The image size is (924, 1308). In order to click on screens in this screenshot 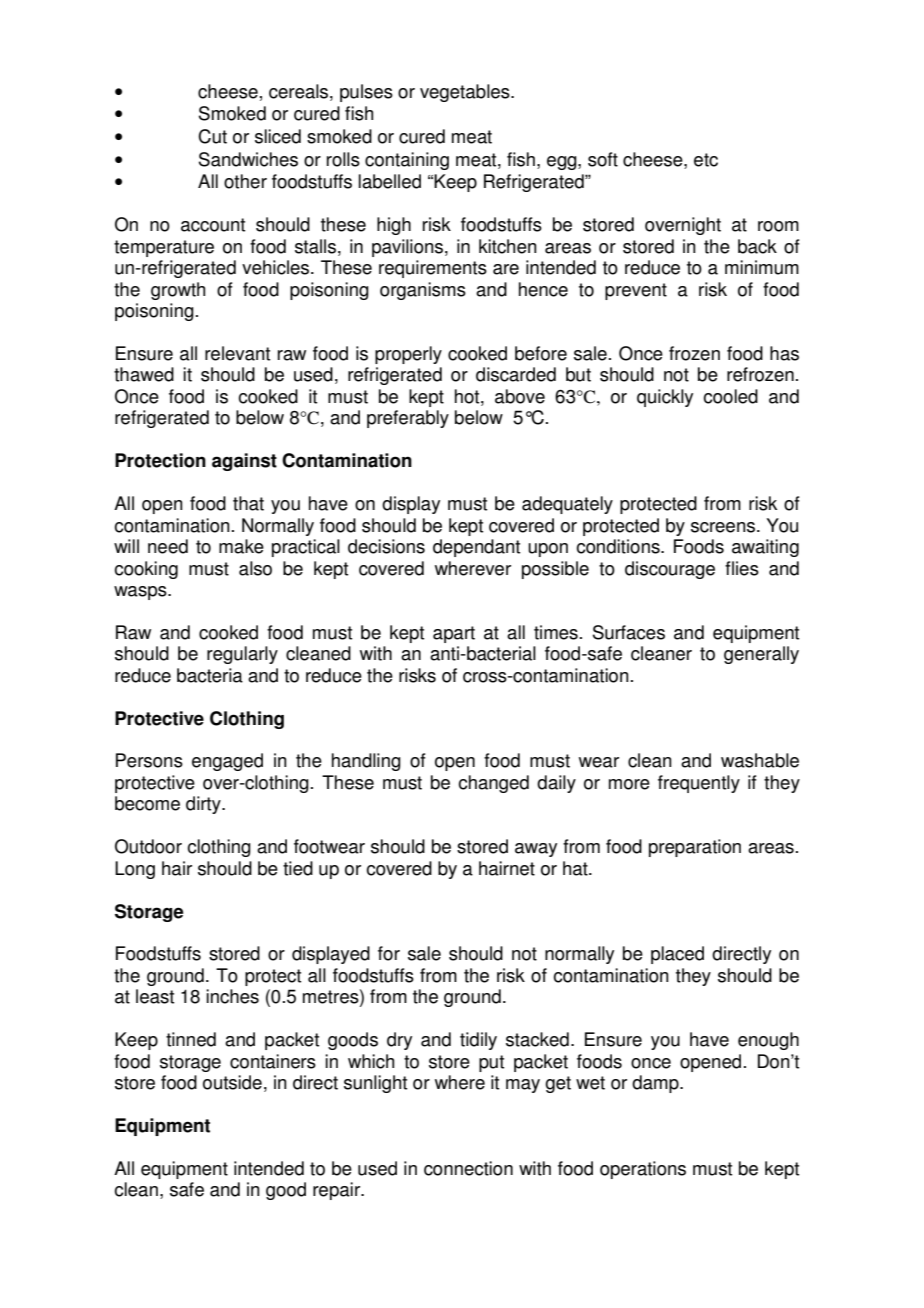, I will do `click(724, 527)`.
